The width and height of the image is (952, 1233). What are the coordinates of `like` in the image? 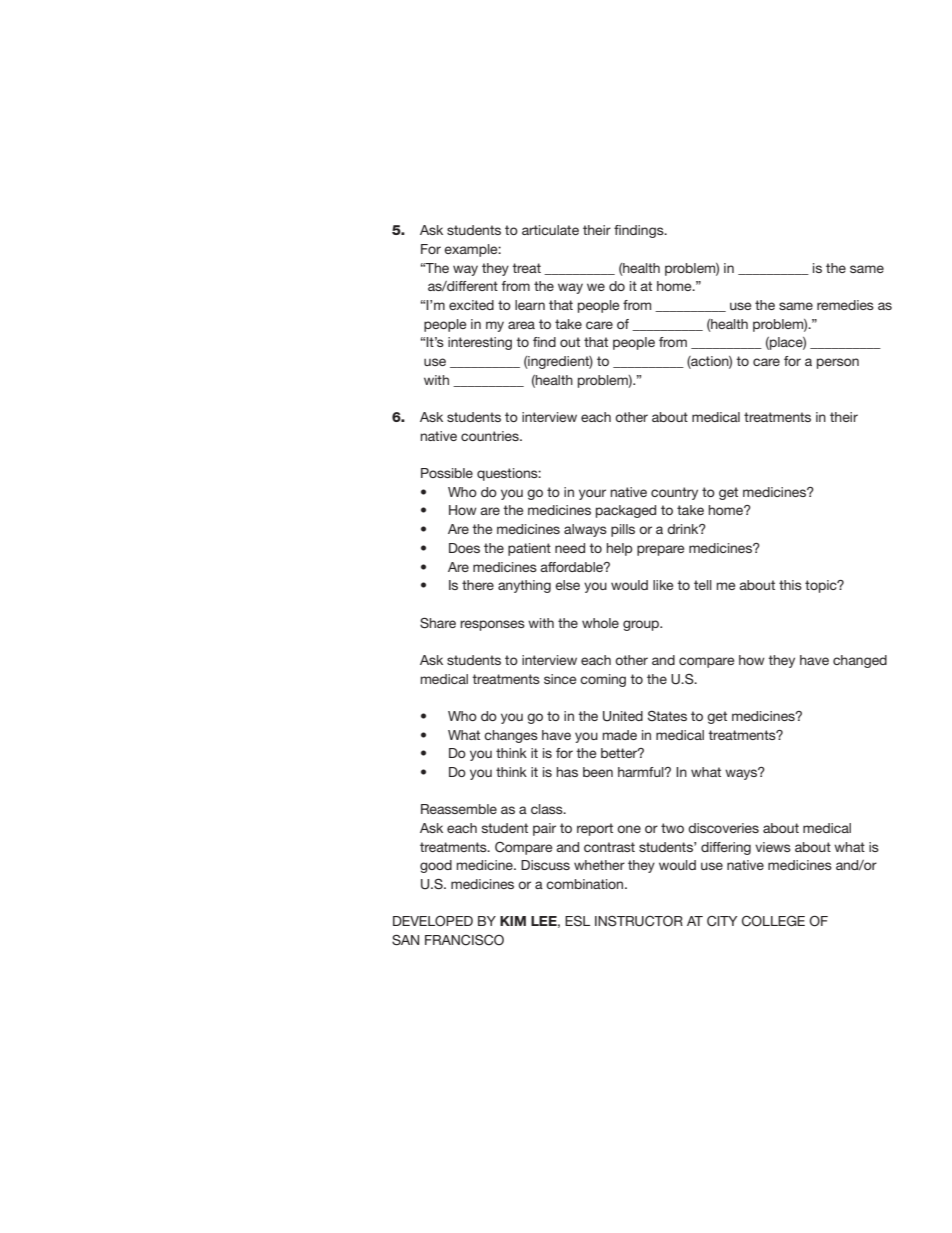 It's located at (663, 585).
